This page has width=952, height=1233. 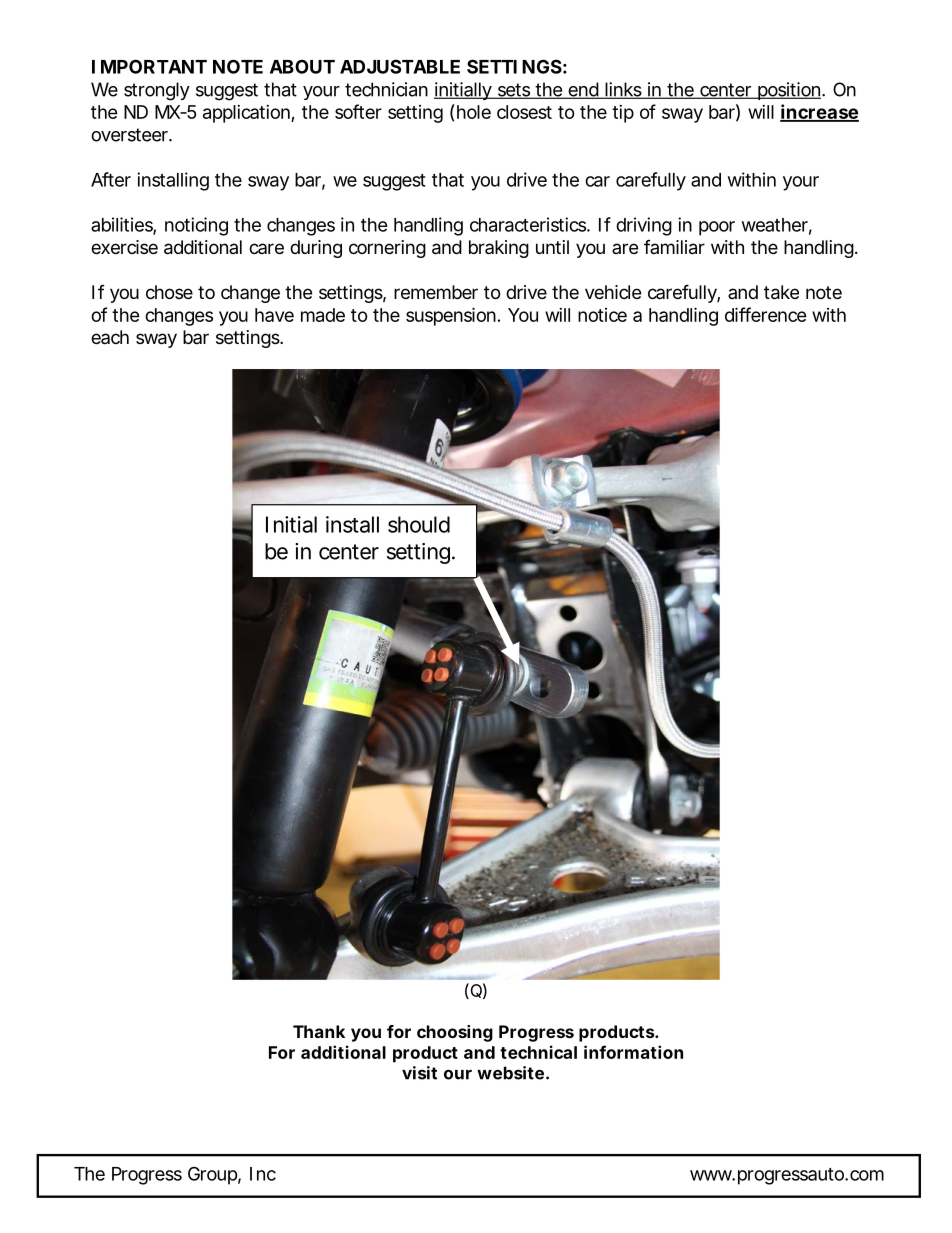 What do you see at coordinates (633, 1052) in the page?
I see `information` at bounding box center [633, 1052].
